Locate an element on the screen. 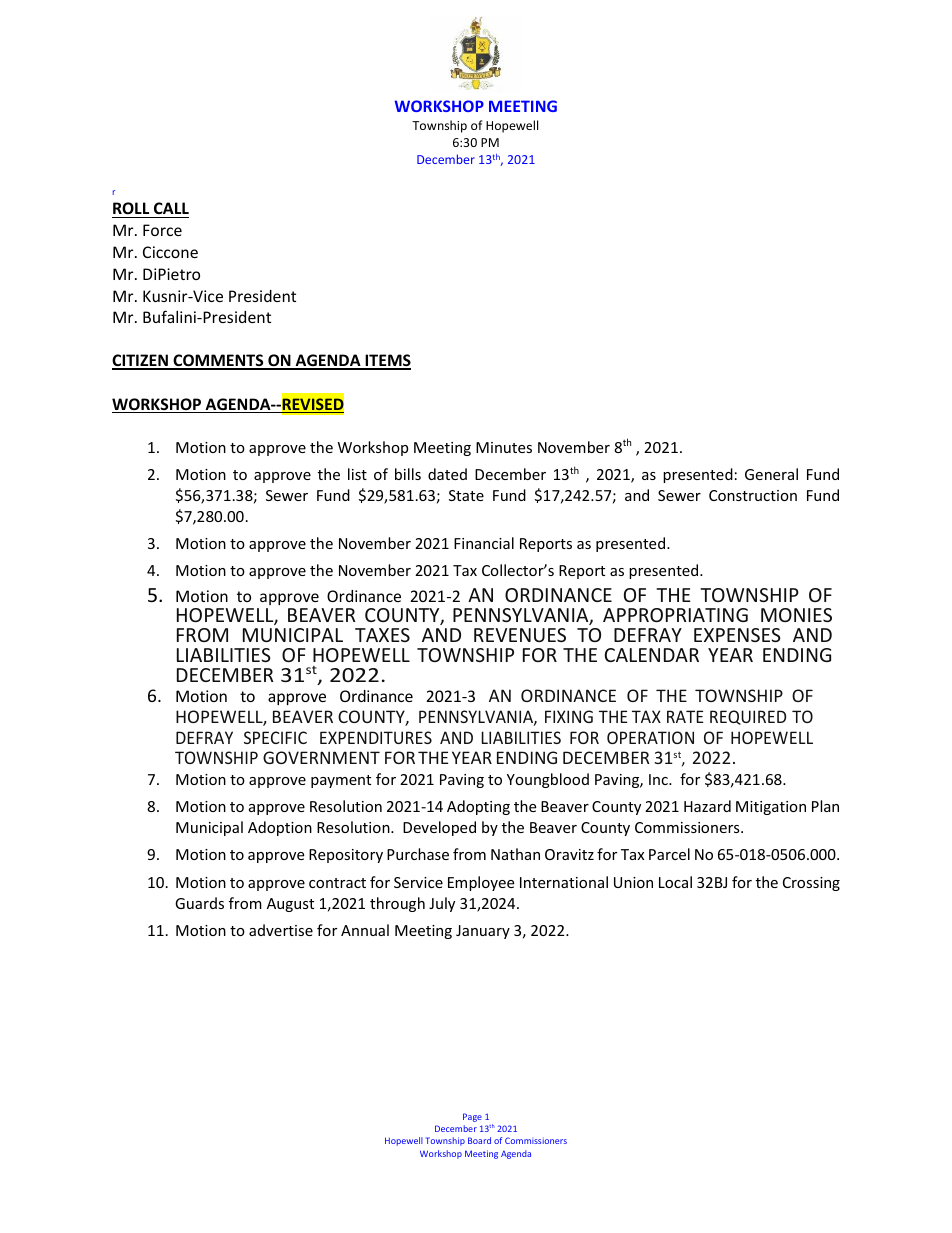  list is located at coordinates (357, 474).
